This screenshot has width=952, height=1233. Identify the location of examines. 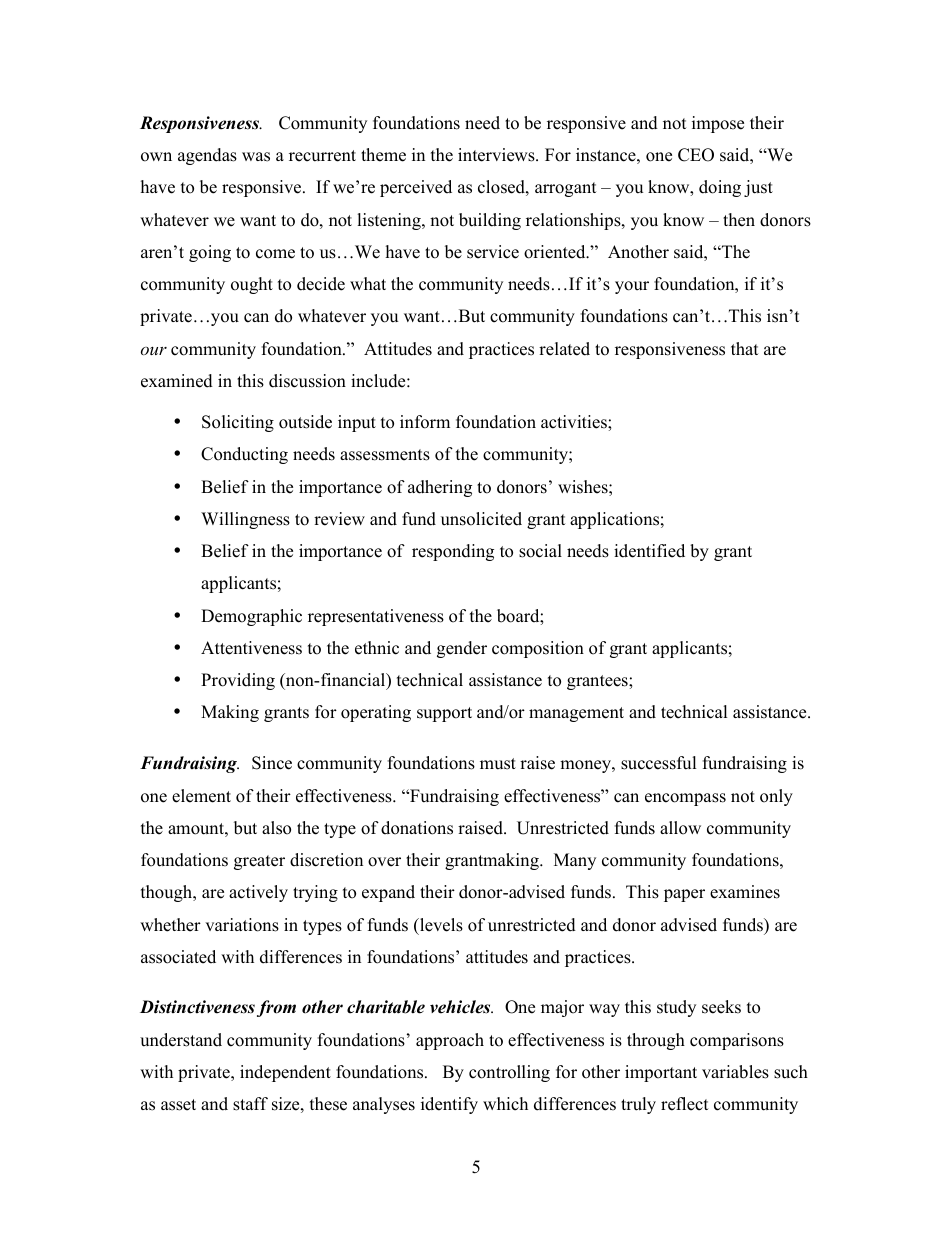
(745, 892).
